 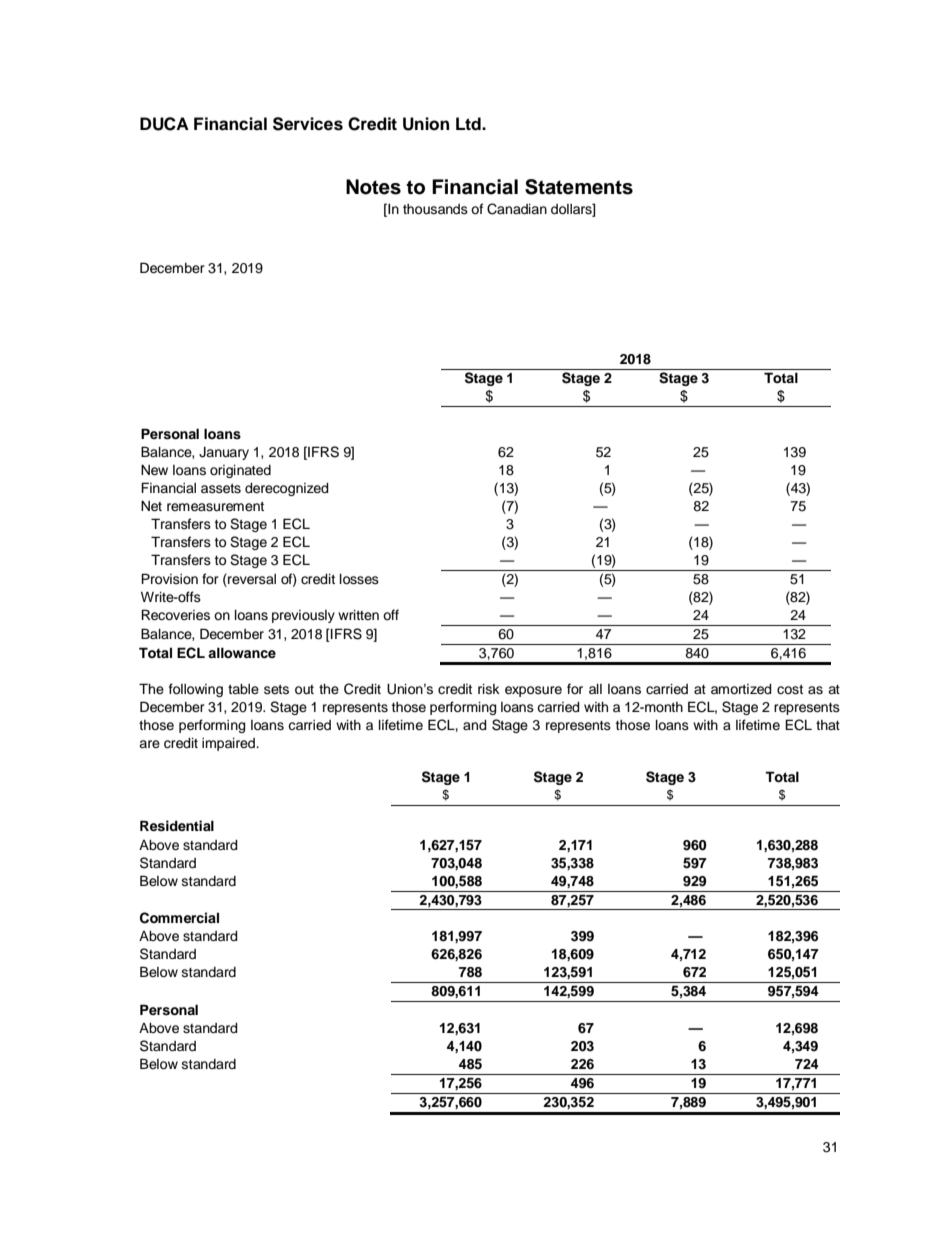 I want to click on Ltd, so click(x=469, y=124).
